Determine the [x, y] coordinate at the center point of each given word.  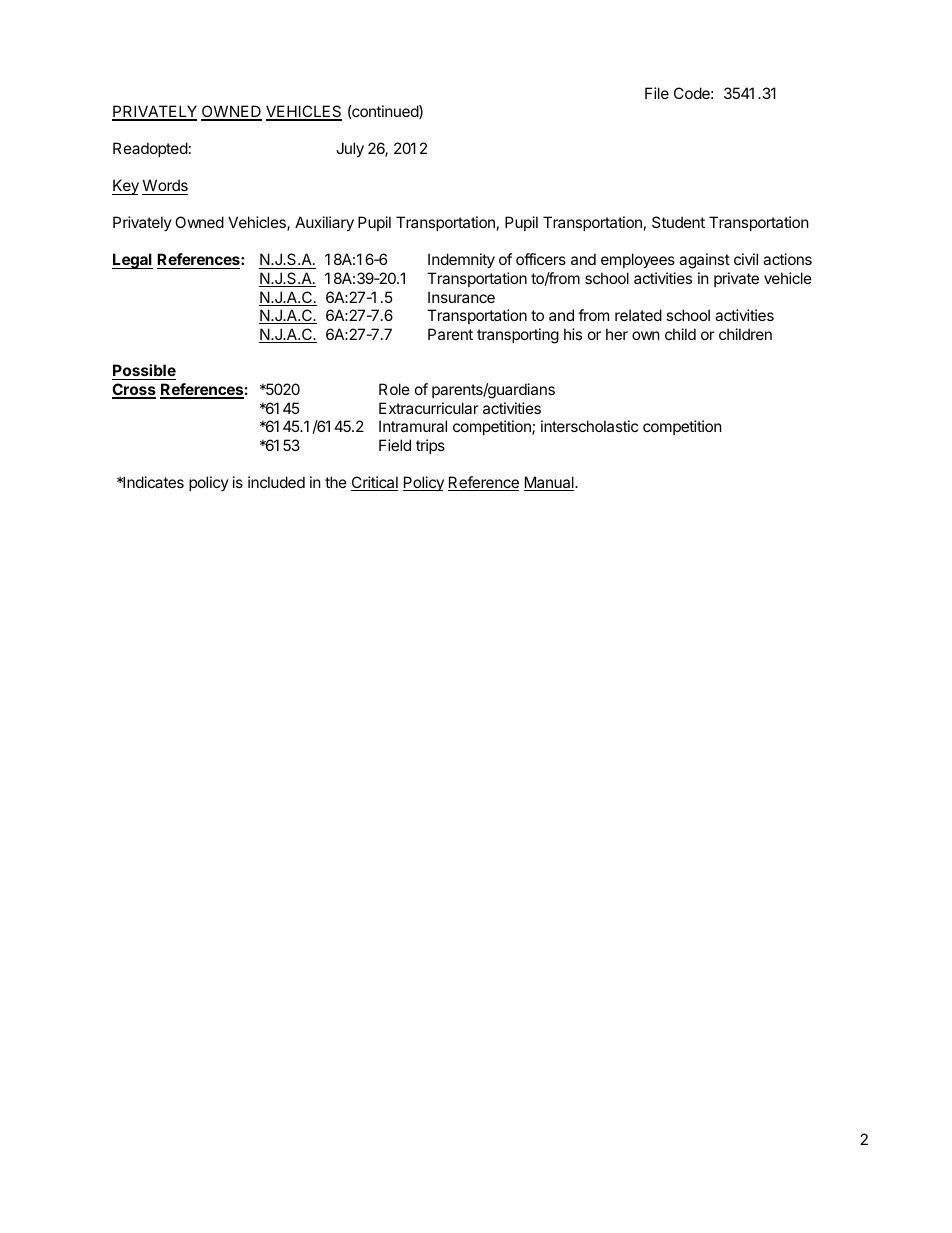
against [704, 261]
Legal [132, 261]
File [657, 93]
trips [430, 446]
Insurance [461, 297]
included [276, 482]
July [350, 149]
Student [678, 222]
